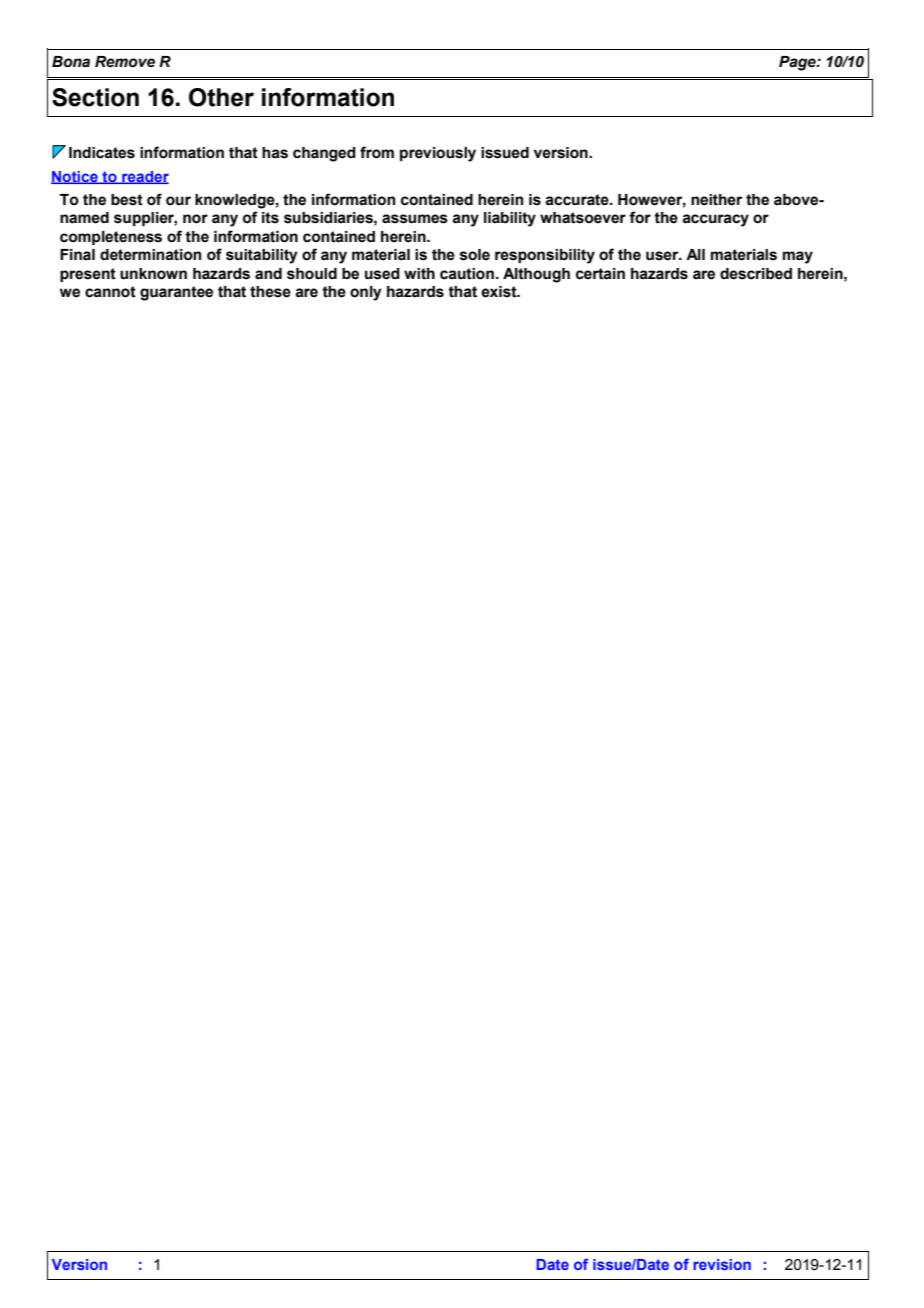 The width and height of the screenshot is (924, 1308). What do you see at coordinates (270, 292) in the screenshot?
I see `these` at bounding box center [270, 292].
